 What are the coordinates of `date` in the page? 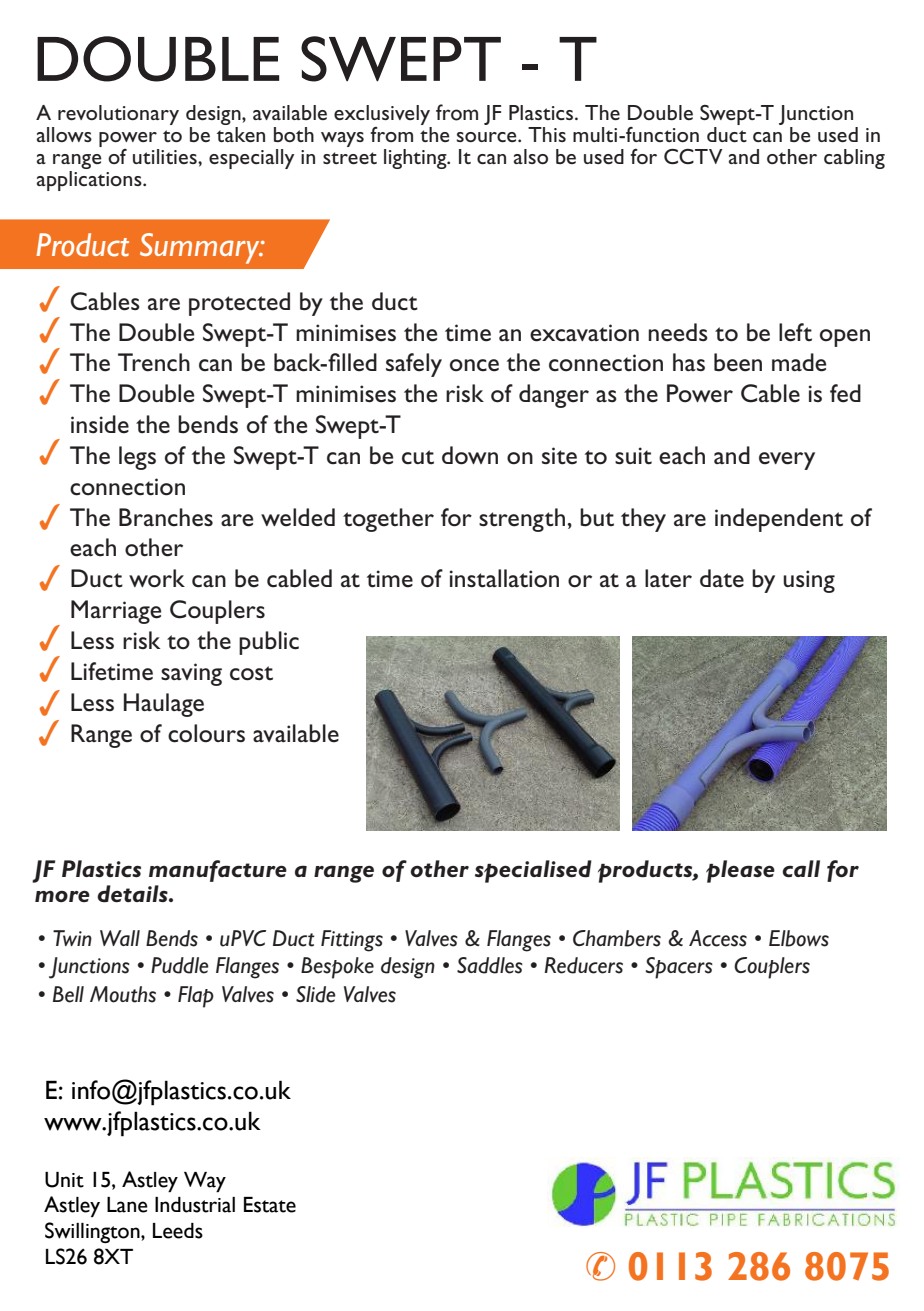 It's located at (722, 578).
